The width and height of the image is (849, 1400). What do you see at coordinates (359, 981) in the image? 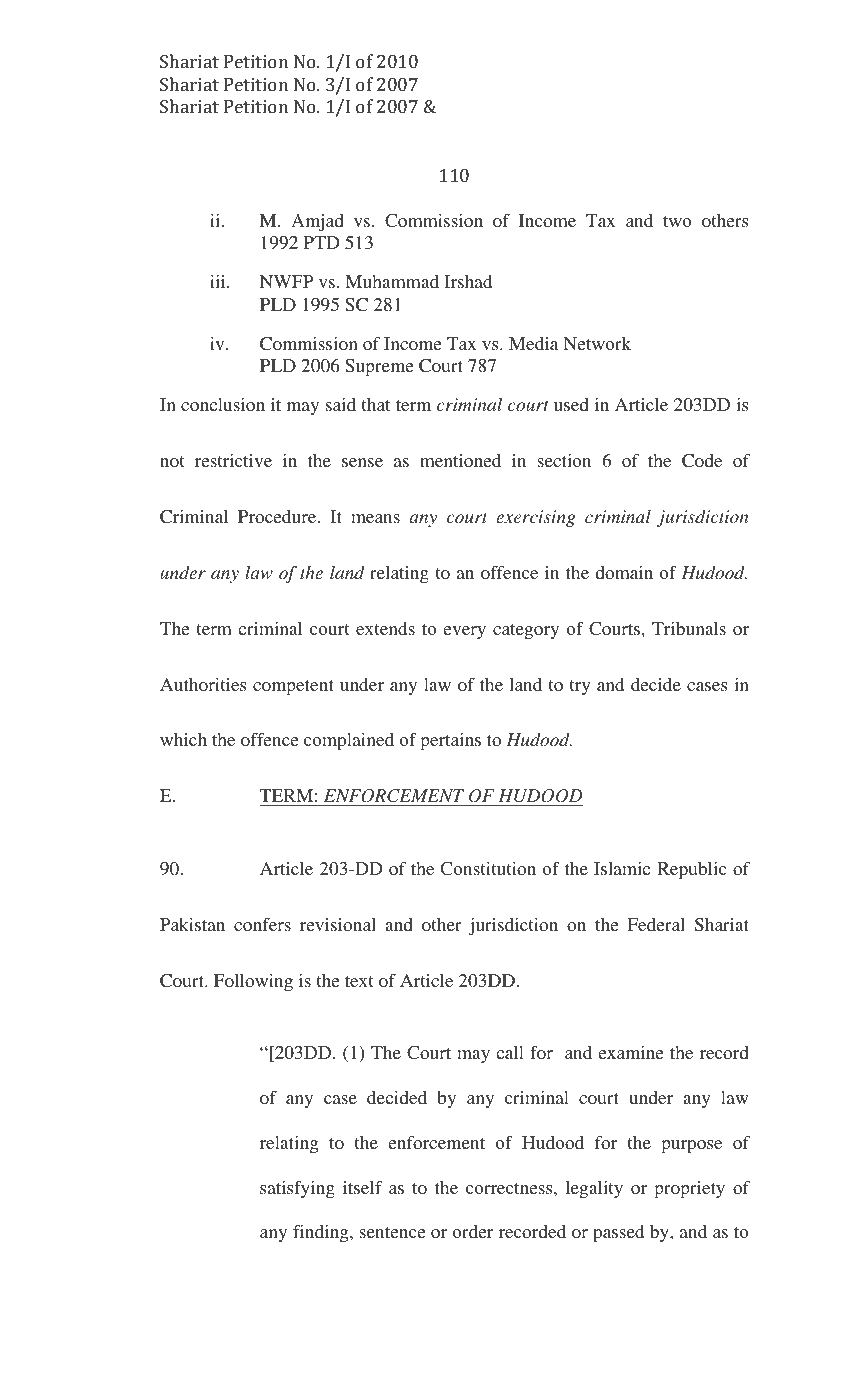
I see `text` at bounding box center [359, 981].
